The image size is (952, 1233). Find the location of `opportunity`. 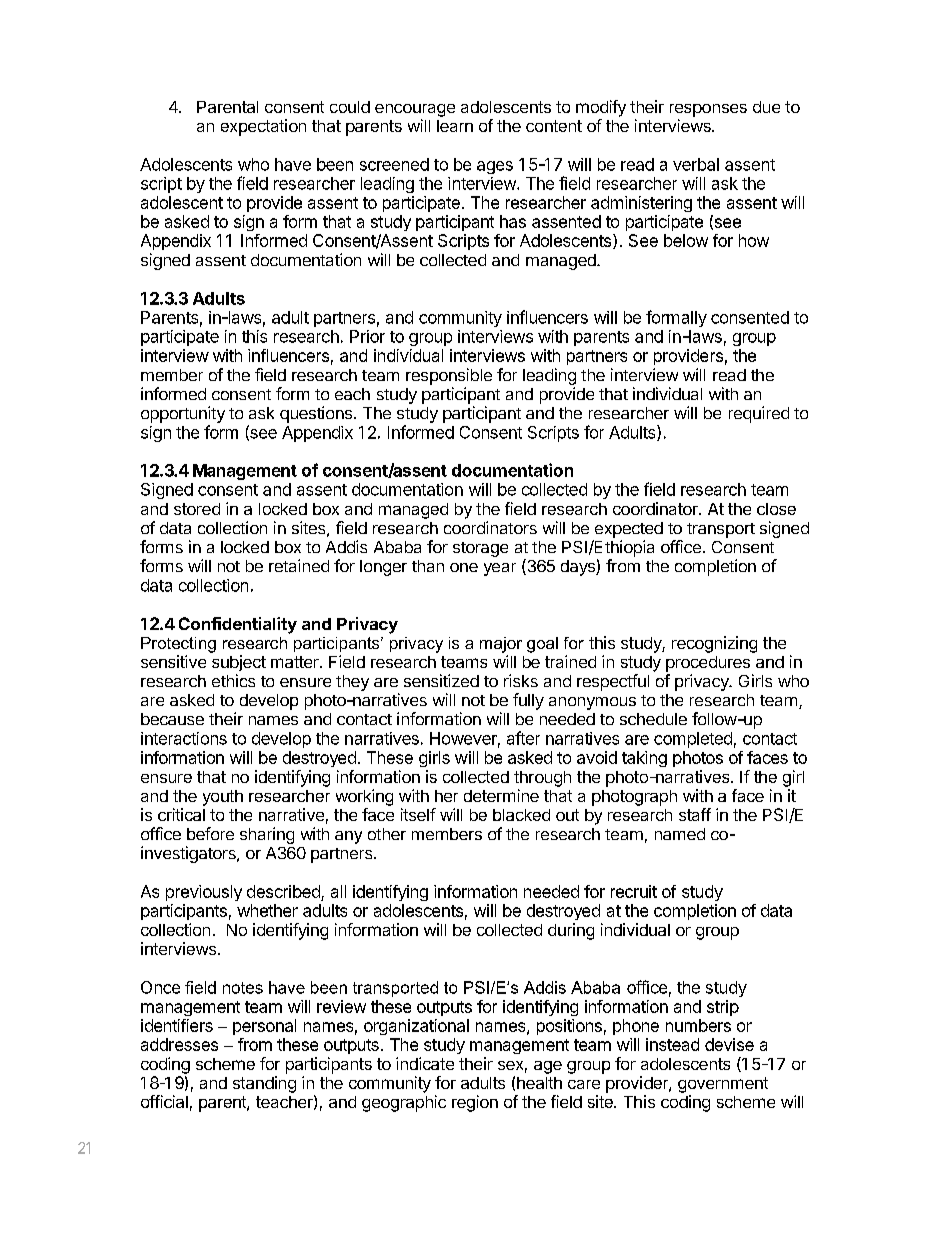

opportunity is located at coordinates (183, 414).
